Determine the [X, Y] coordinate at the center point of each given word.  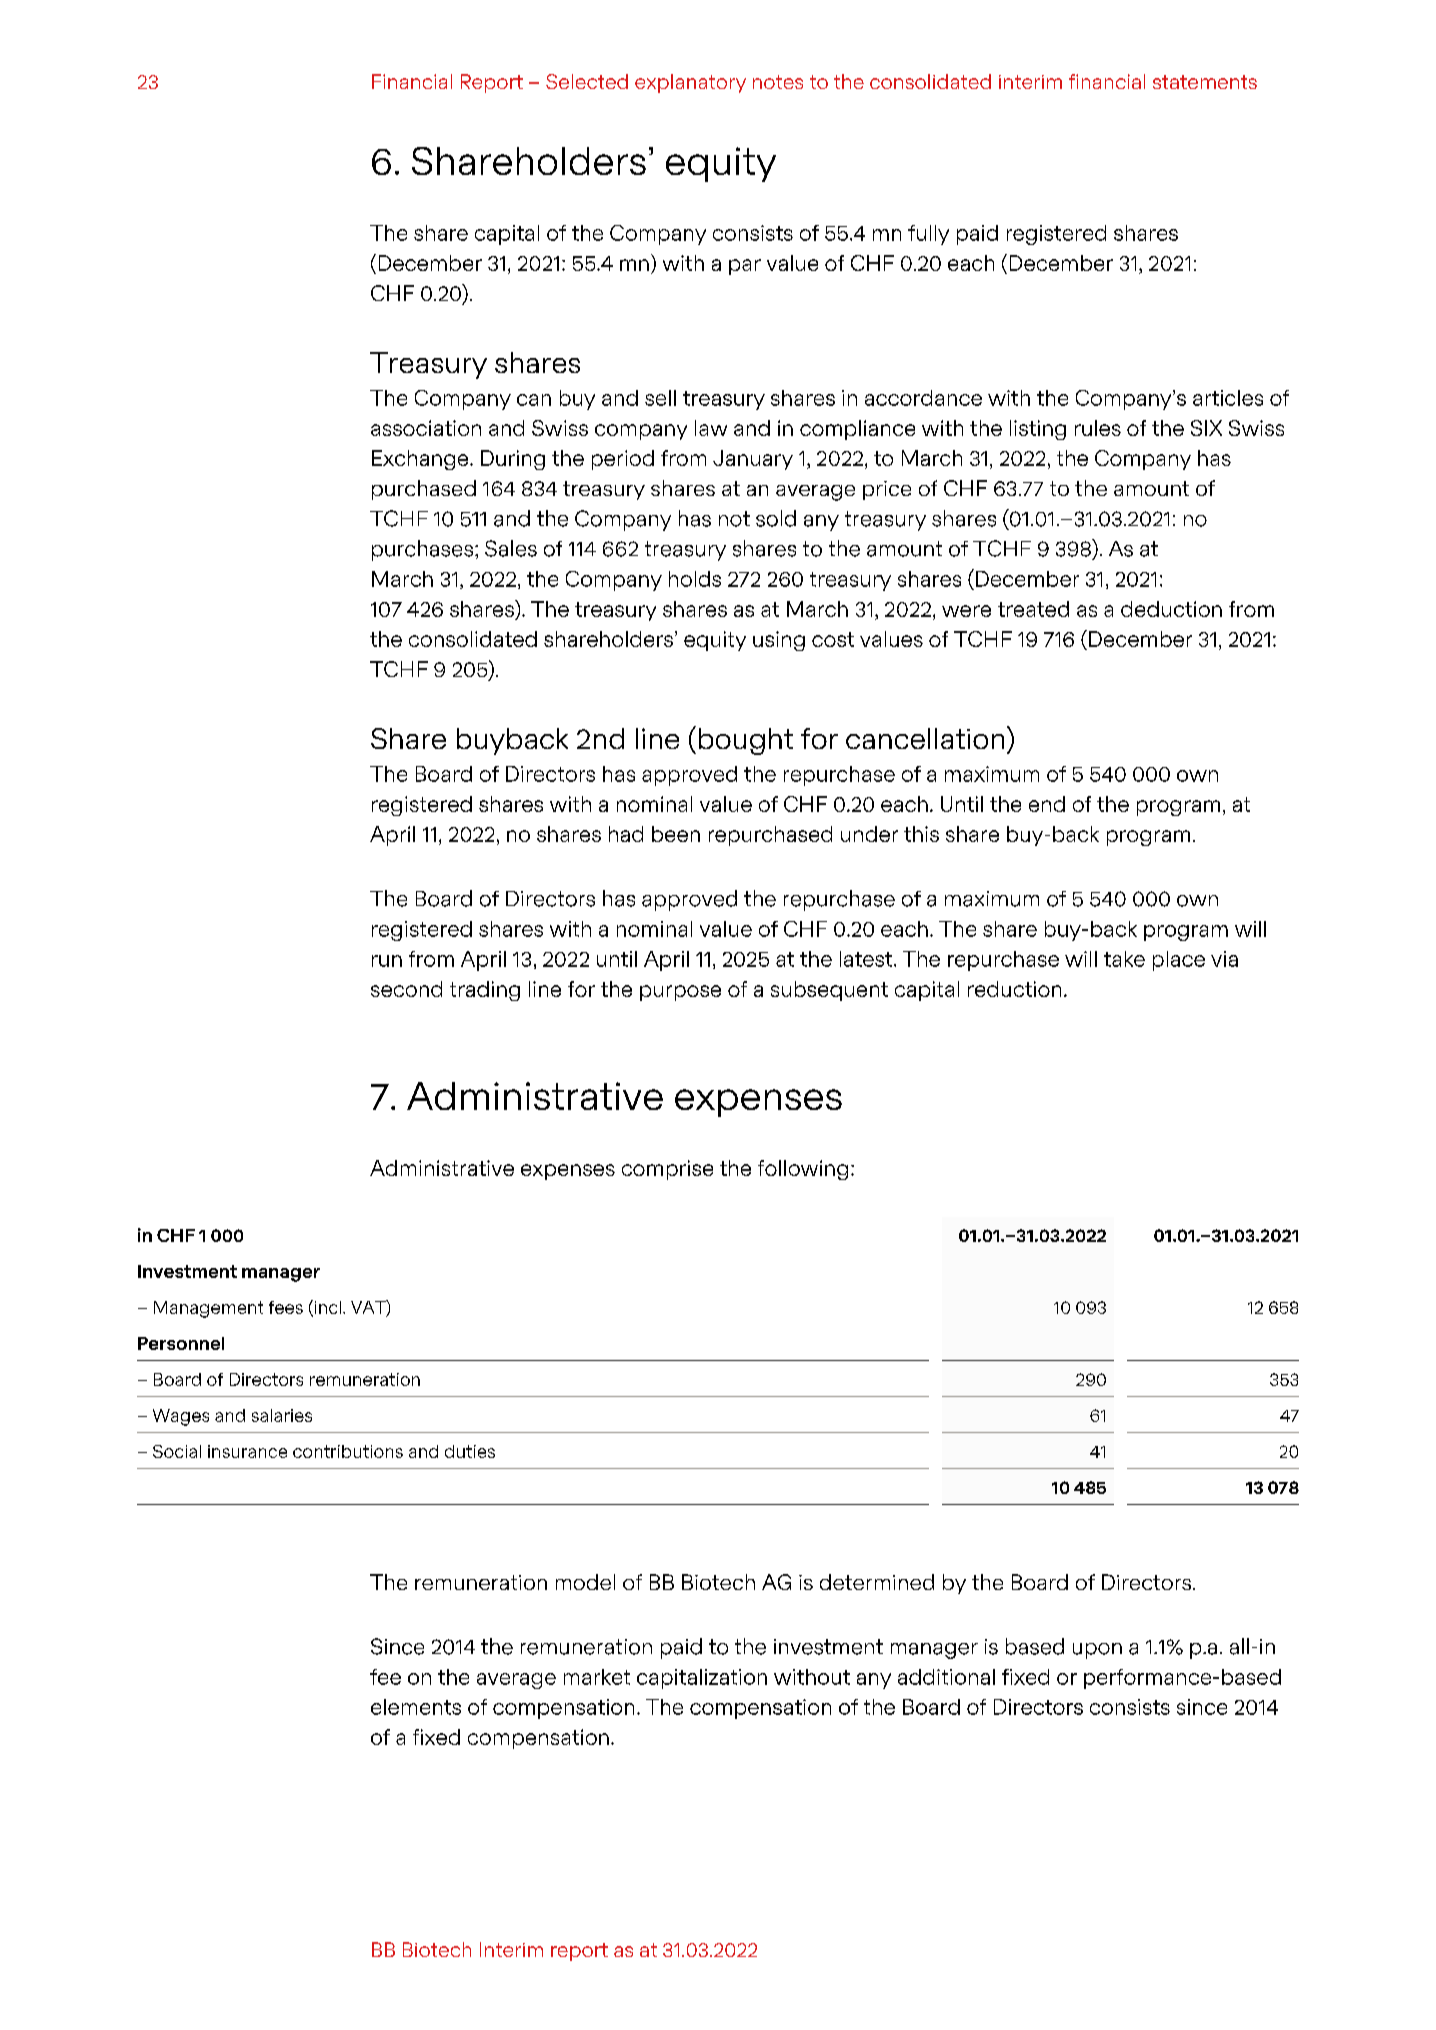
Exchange [421, 460]
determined [877, 1582]
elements [416, 1707]
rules [1098, 428]
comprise [667, 1170]
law [711, 428]
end [1047, 804]
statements [1205, 82]
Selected [587, 81]
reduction [1014, 989]
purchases [422, 550]
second [406, 989]
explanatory [690, 83]
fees [286, 1307]
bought [746, 741]
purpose [680, 993]
